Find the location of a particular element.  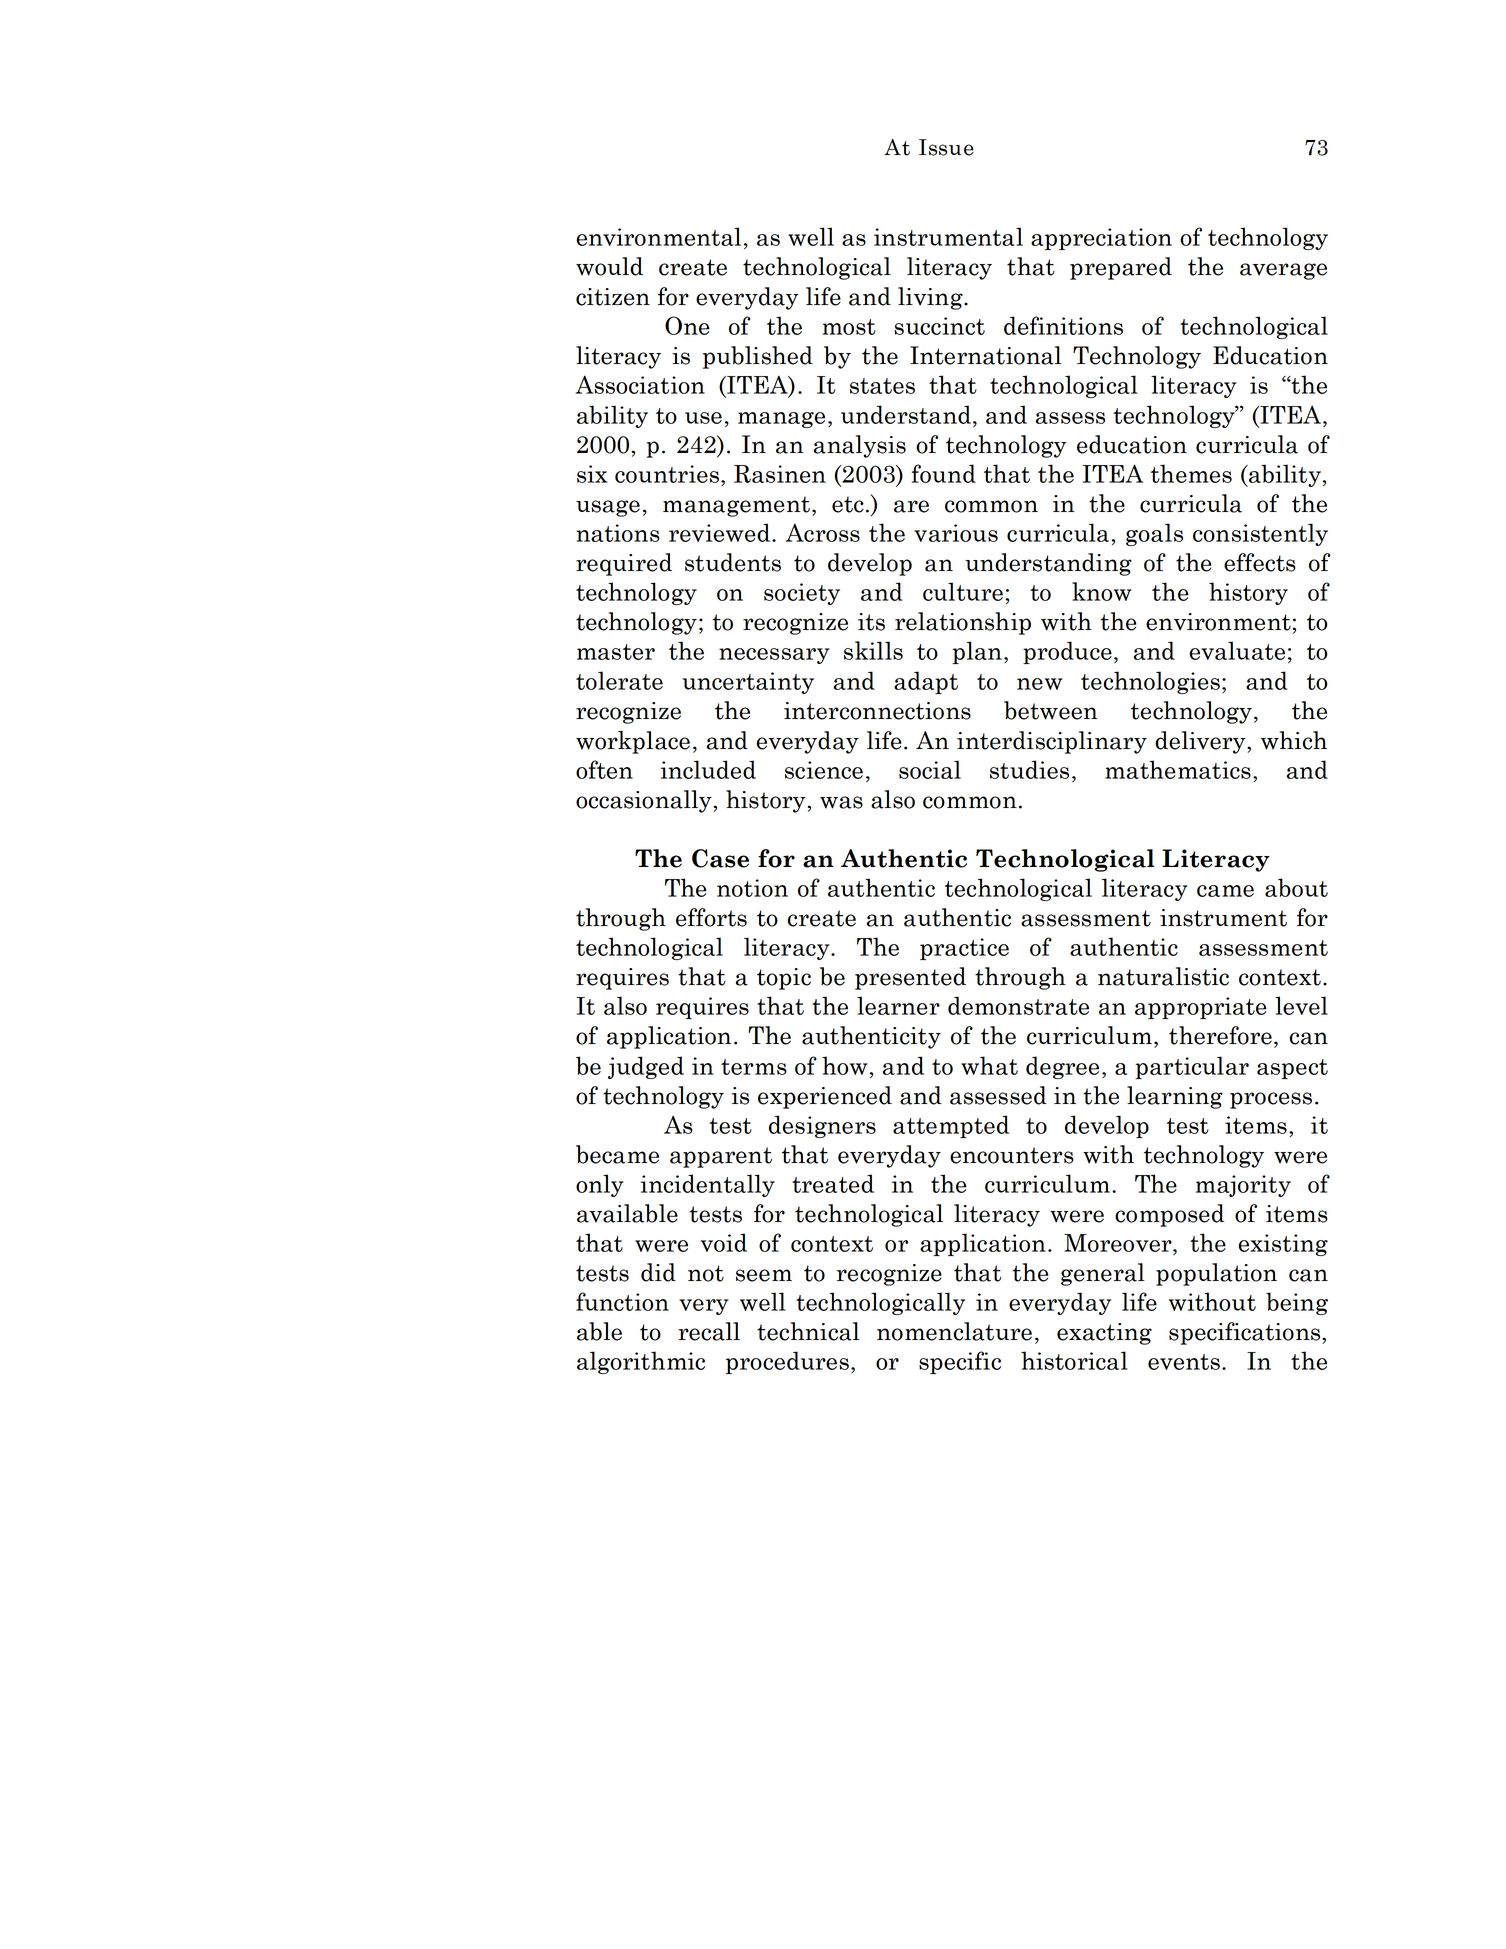

included is located at coordinates (708, 769).
